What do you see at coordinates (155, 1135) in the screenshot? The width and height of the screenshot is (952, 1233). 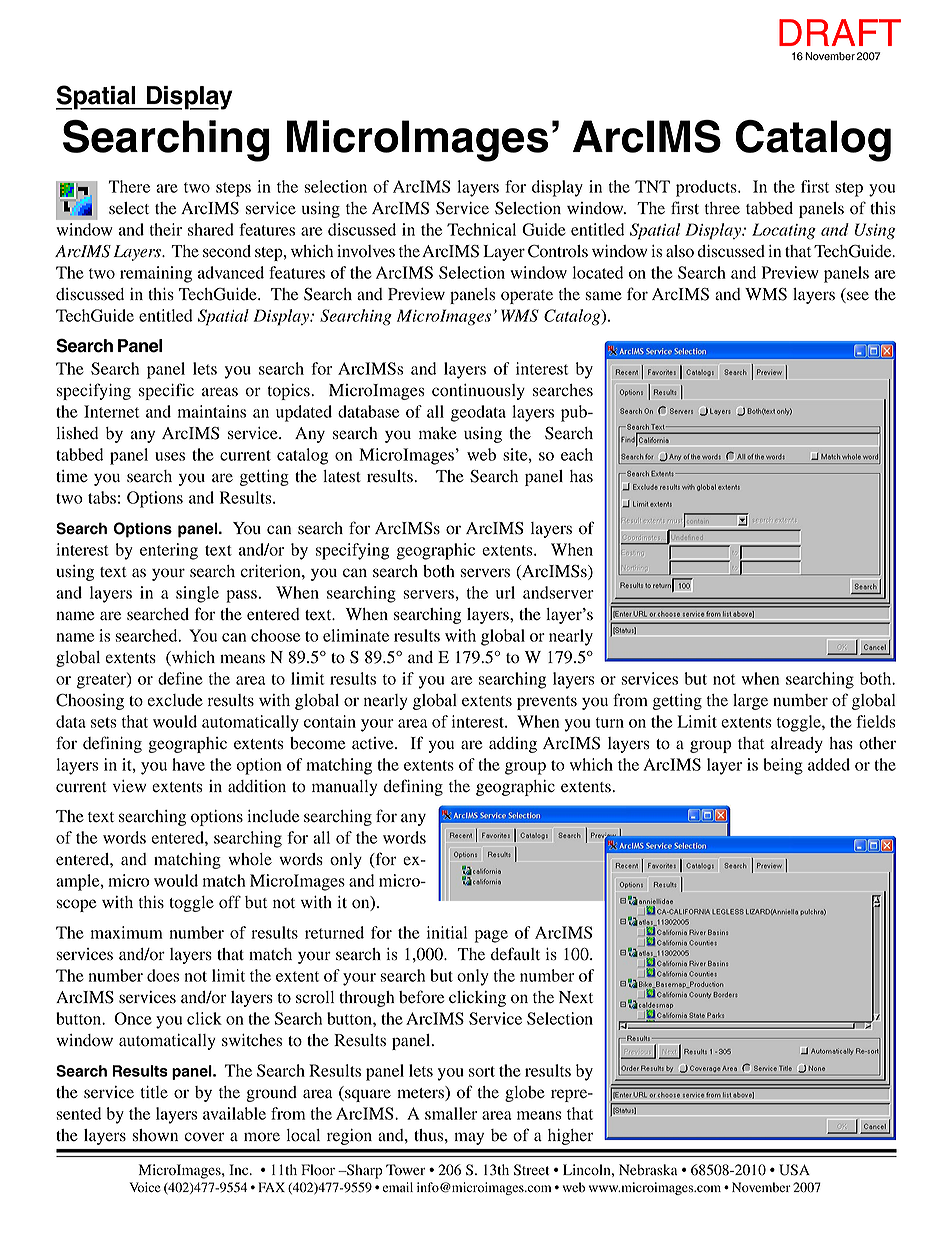 I see `shown` at bounding box center [155, 1135].
